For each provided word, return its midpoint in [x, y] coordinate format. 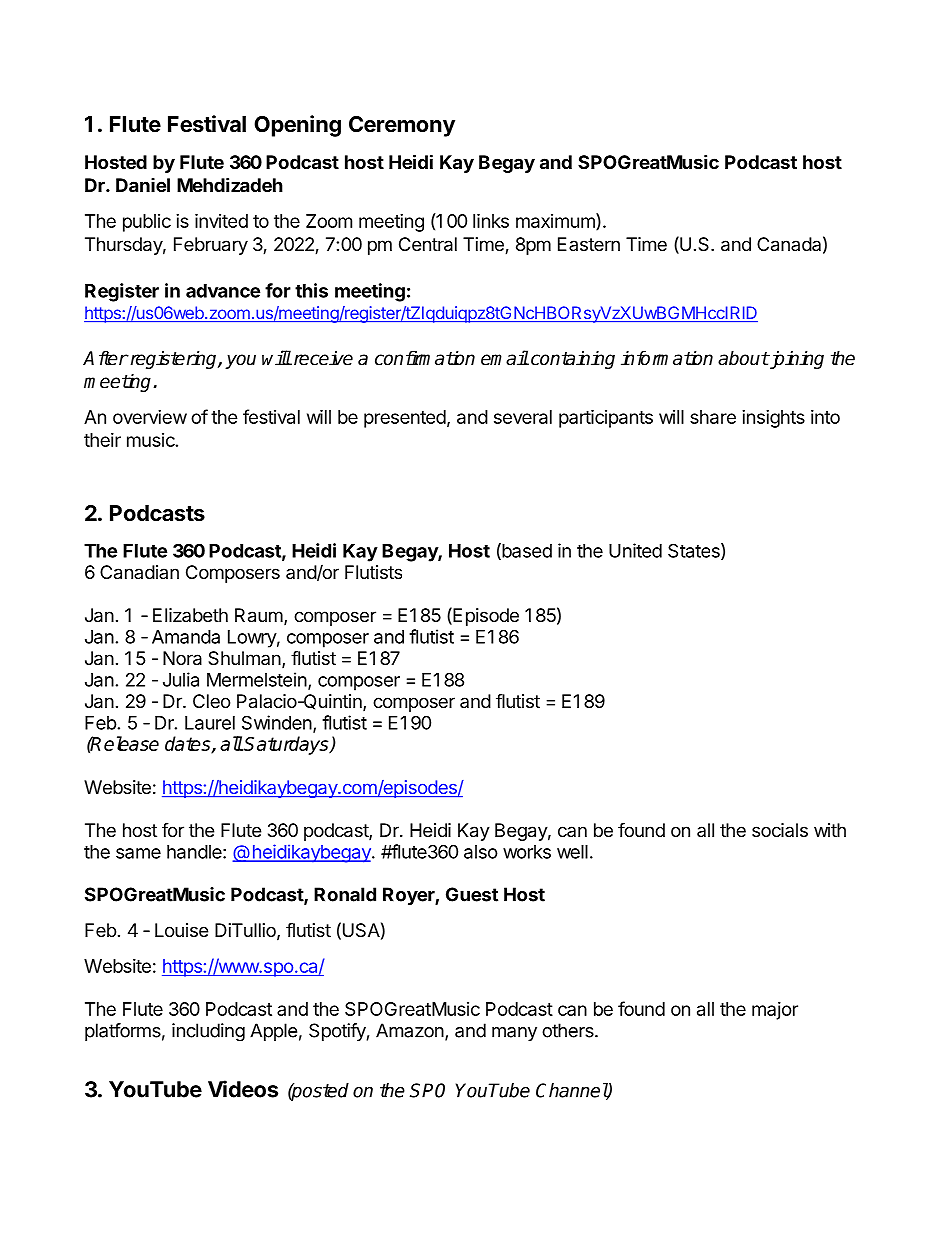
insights [773, 419]
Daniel [143, 185]
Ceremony [402, 126]
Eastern [589, 244]
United [635, 550]
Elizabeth [190, 615]
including [208, 1032]
